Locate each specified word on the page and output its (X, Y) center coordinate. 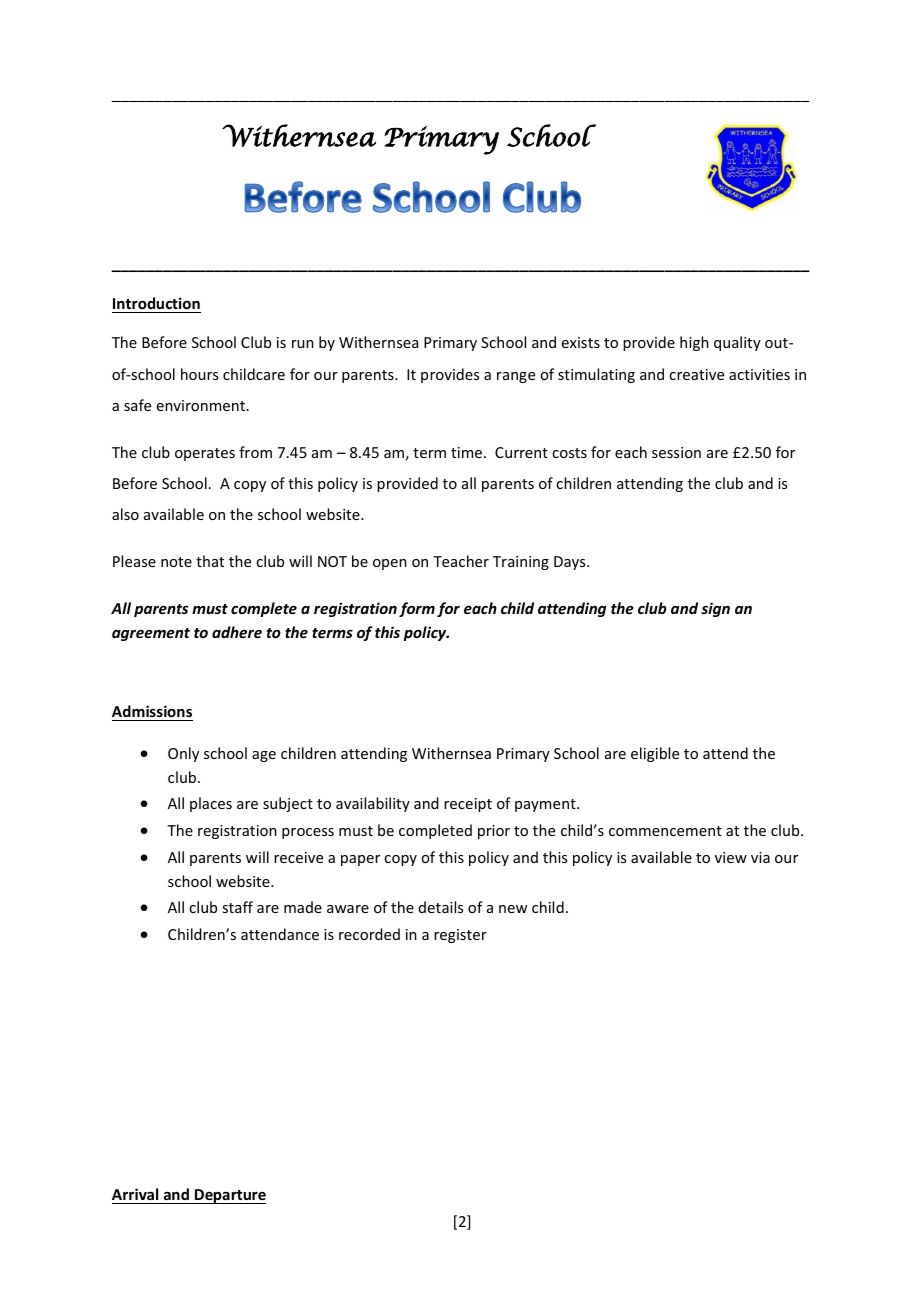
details (441, 907)
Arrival (135, 1194)
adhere (237, 632)
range (516, 377)
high (694, 343)
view (731, 857)
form (417, 609)
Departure (229, 1196)
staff (237, 907)
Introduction (156, 303)
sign (715, 609)
